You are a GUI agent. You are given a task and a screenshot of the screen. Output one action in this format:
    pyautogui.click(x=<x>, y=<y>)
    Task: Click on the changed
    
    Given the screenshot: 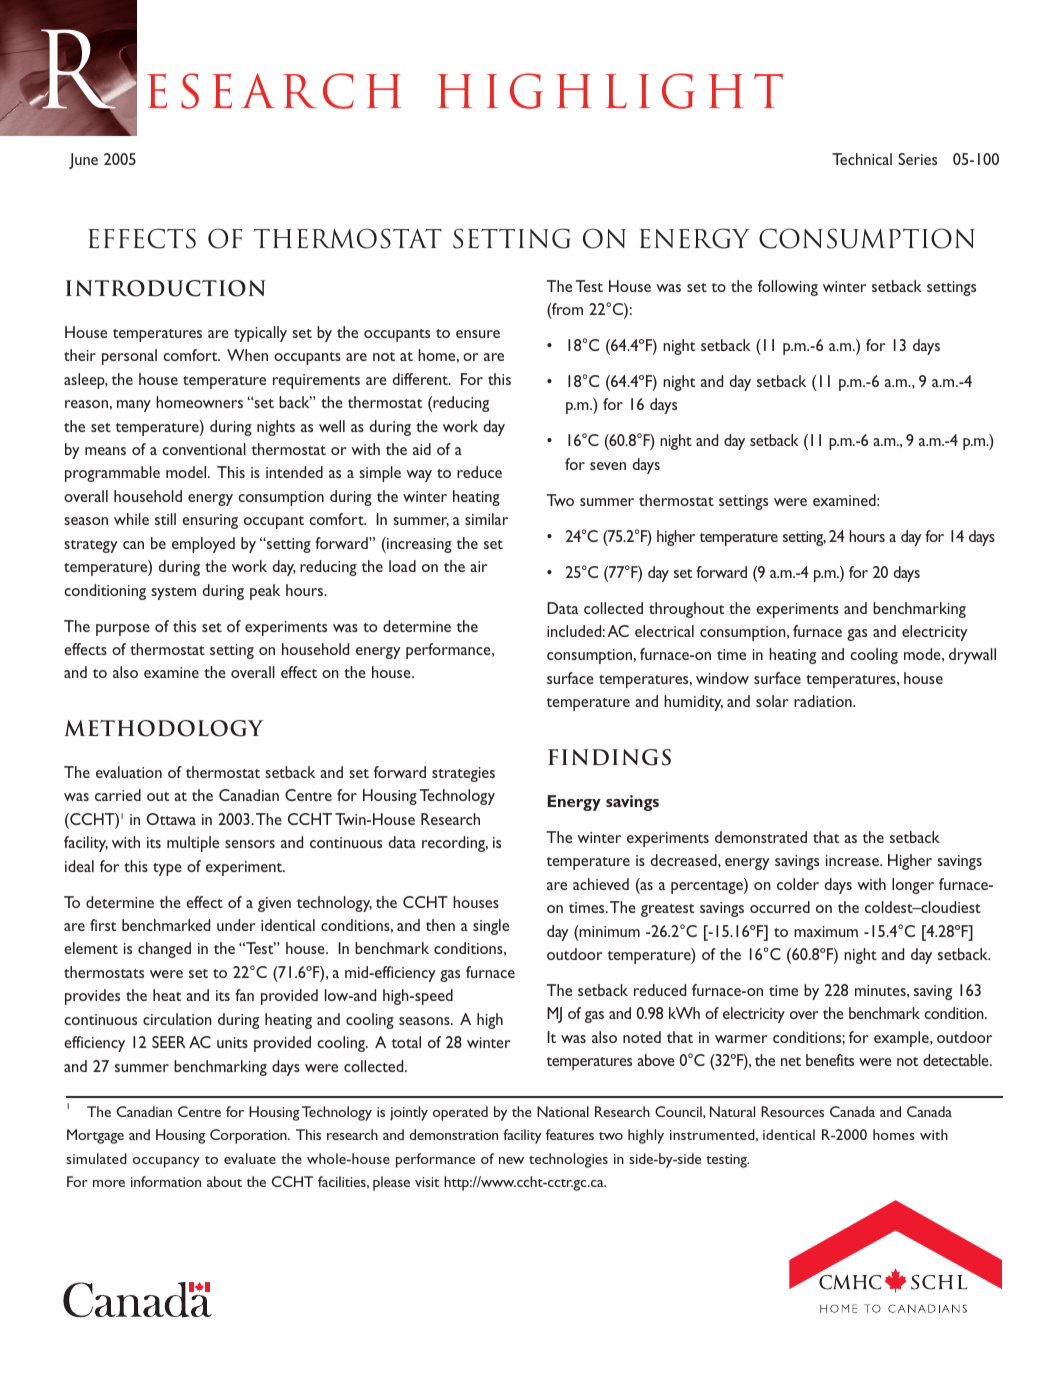 What is the action you would take?
    pyautogui.click(x=164, y=950)
